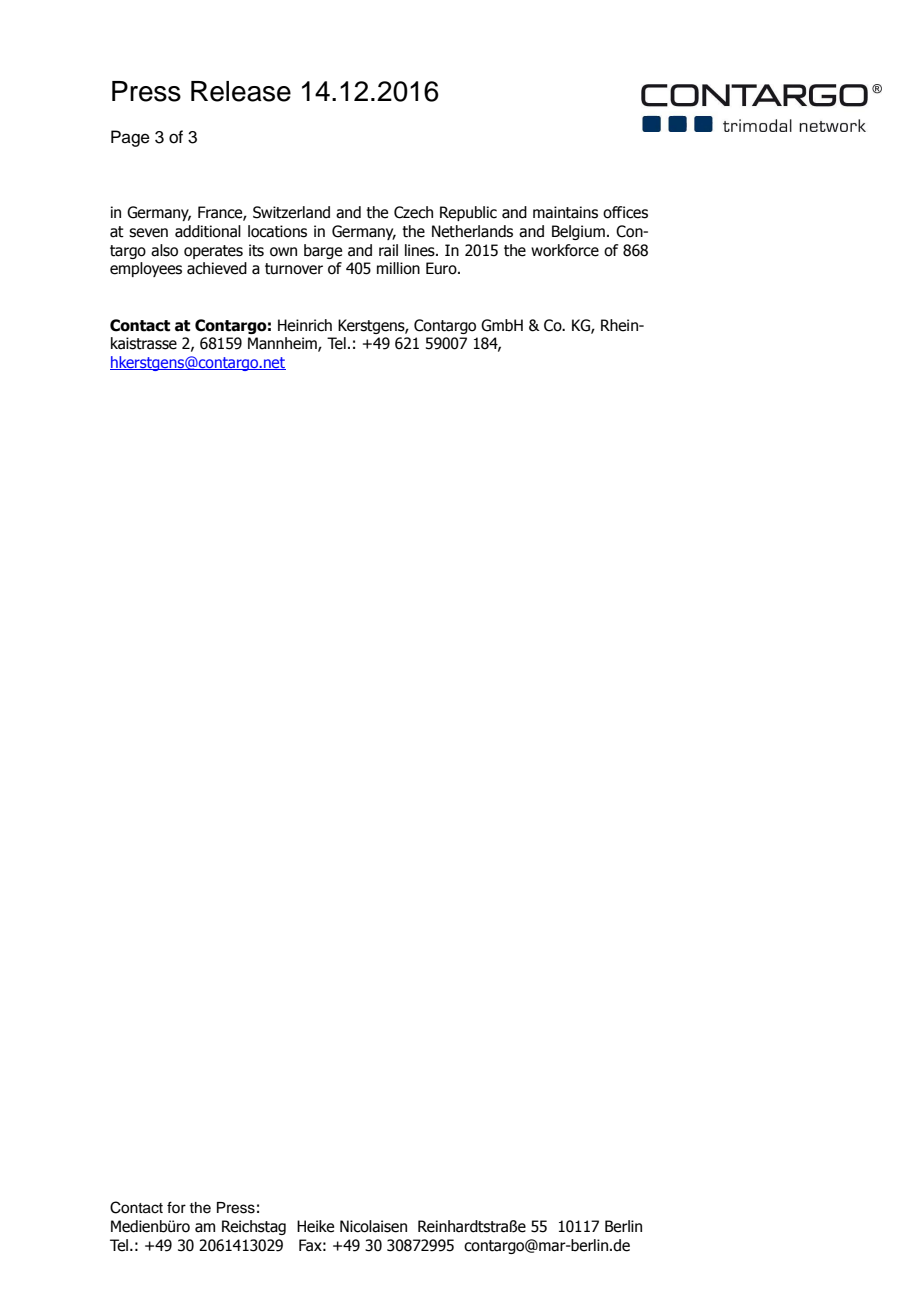 This screenshot has height=1308, width=924. I want to click on maintains, so click(565, 212).
